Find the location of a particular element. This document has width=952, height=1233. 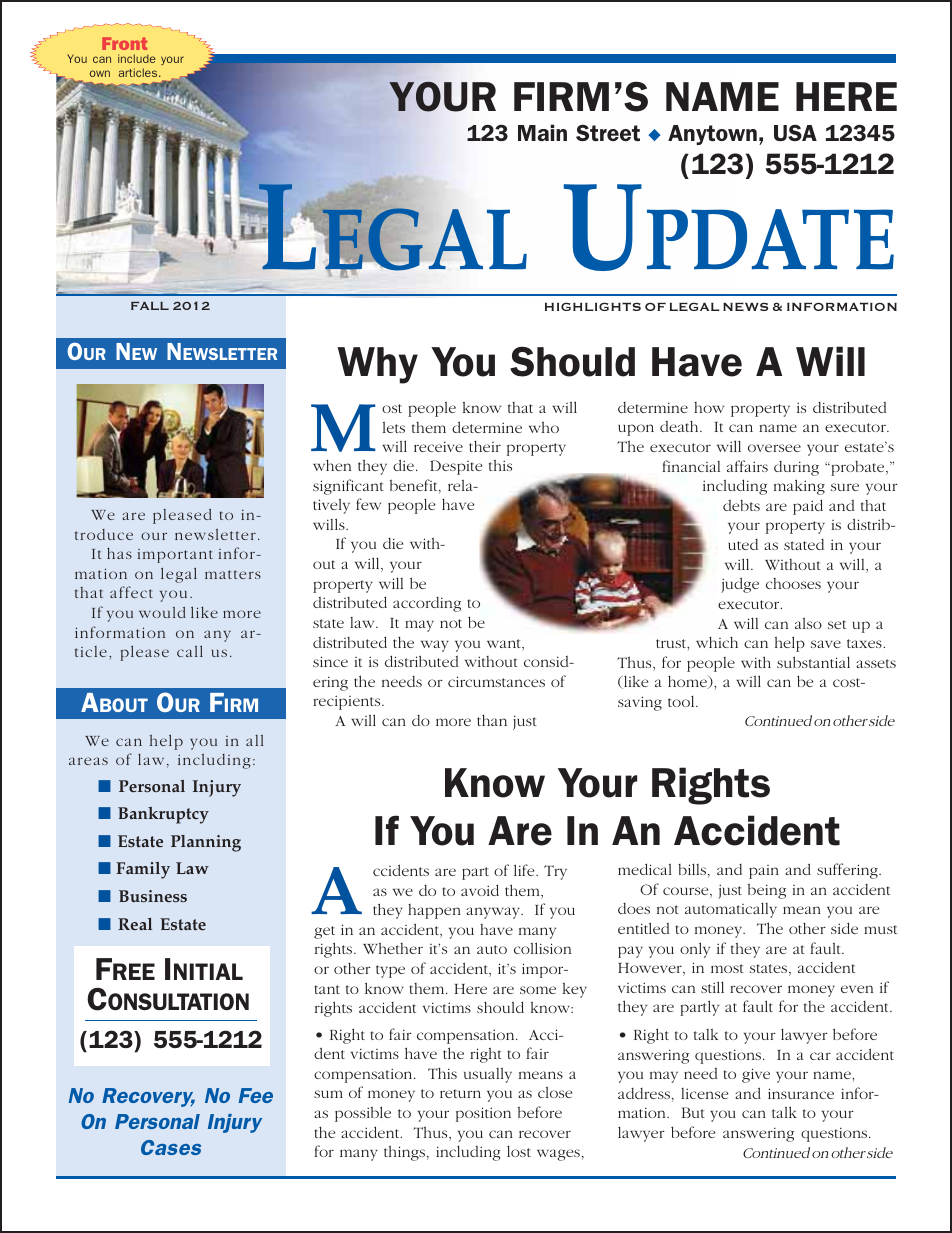

Main is located at coordinates (542, 132).
